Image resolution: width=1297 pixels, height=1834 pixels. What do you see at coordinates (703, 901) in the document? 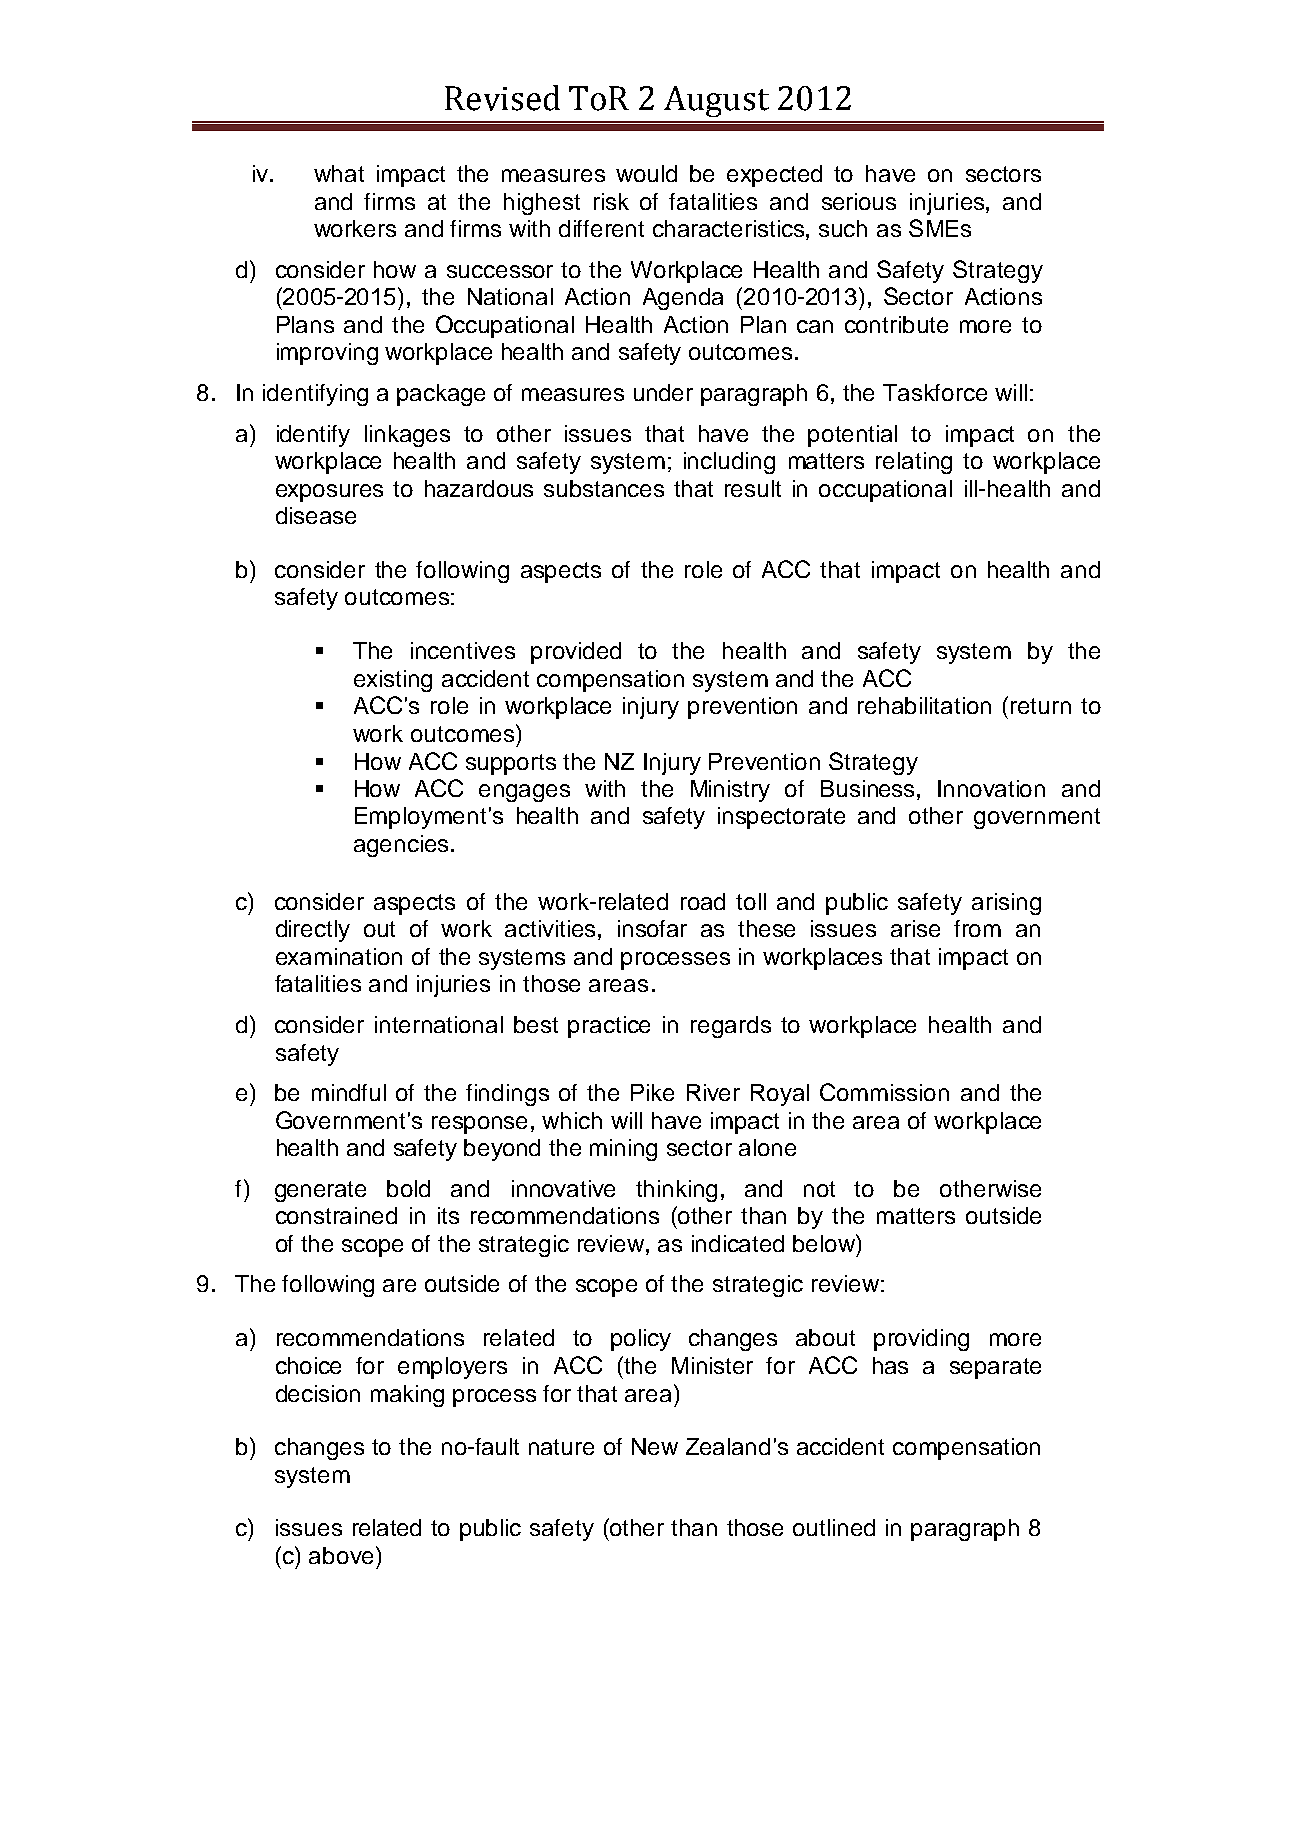
I see `road` at bounding box center [703, 901].
